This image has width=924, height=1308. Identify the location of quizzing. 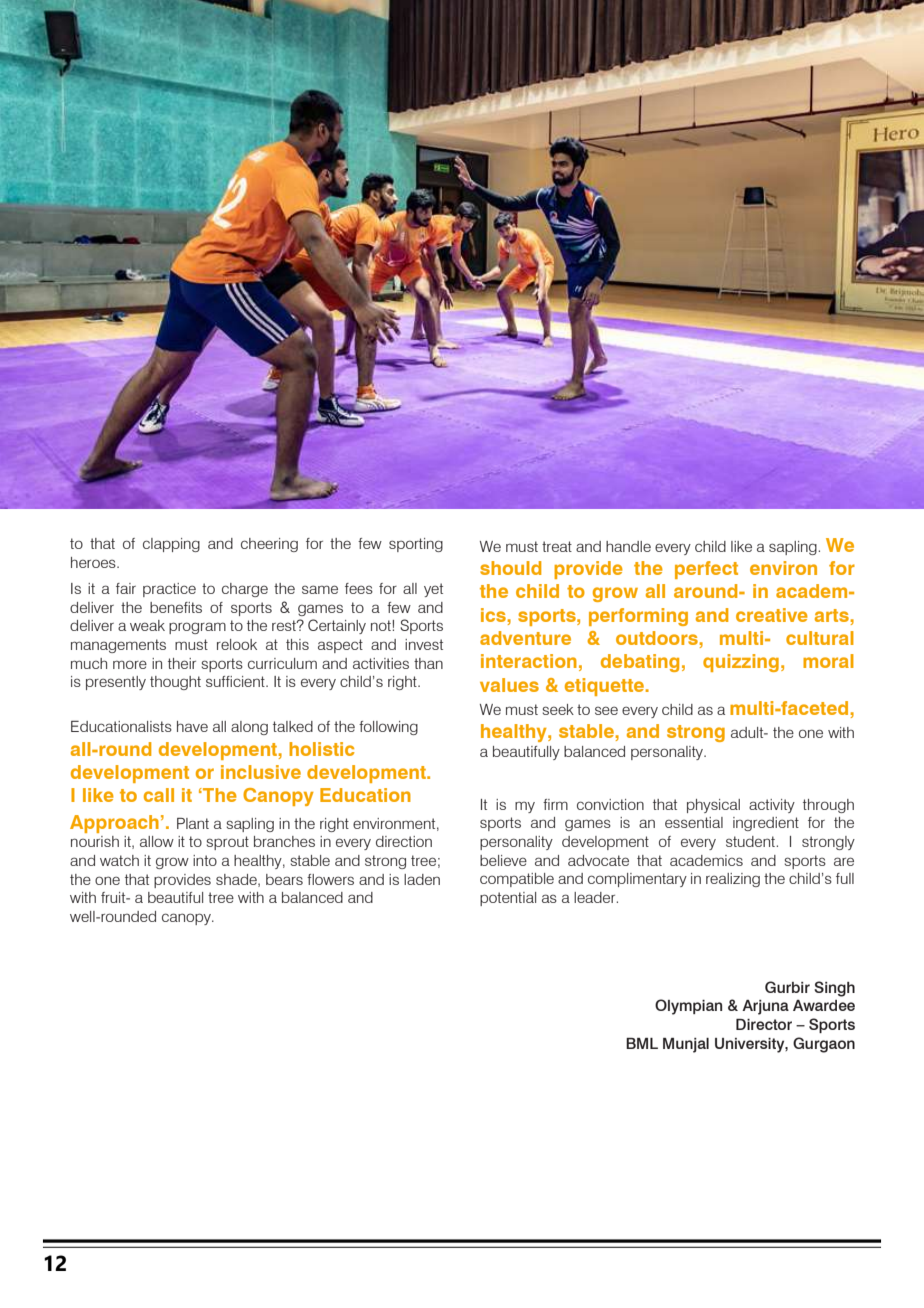
(741, 663).
